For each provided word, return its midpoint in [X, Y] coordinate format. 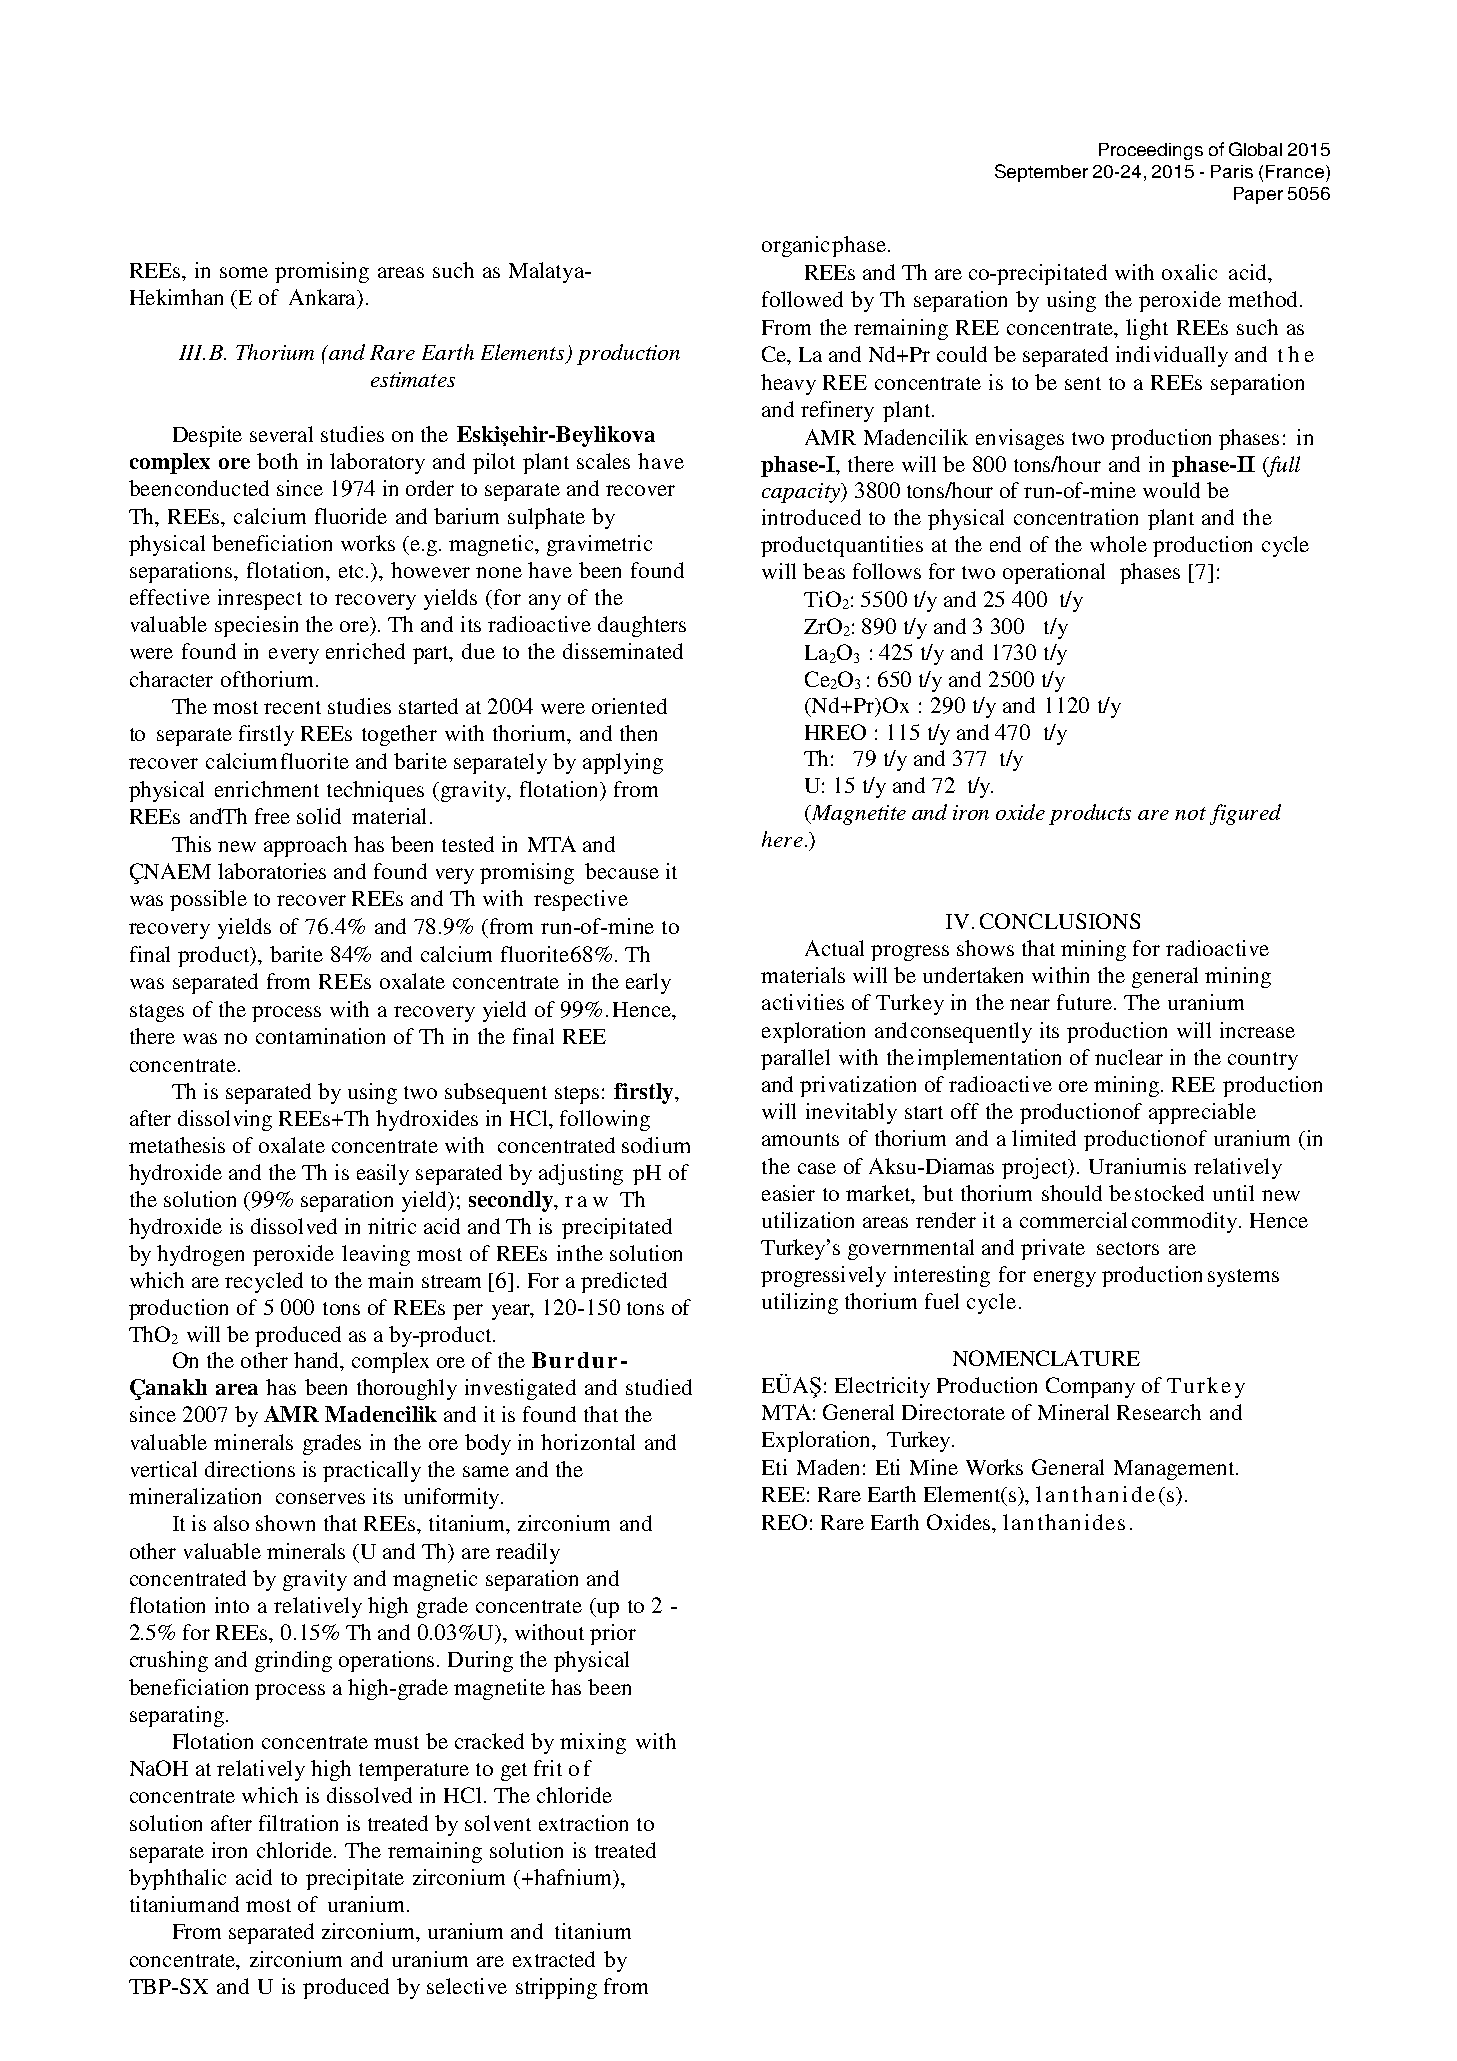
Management [1175, 1470]
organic [795, 246]
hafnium [574, 1878]
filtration [298, 1823]
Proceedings [1151, 151]
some [244, 272]
